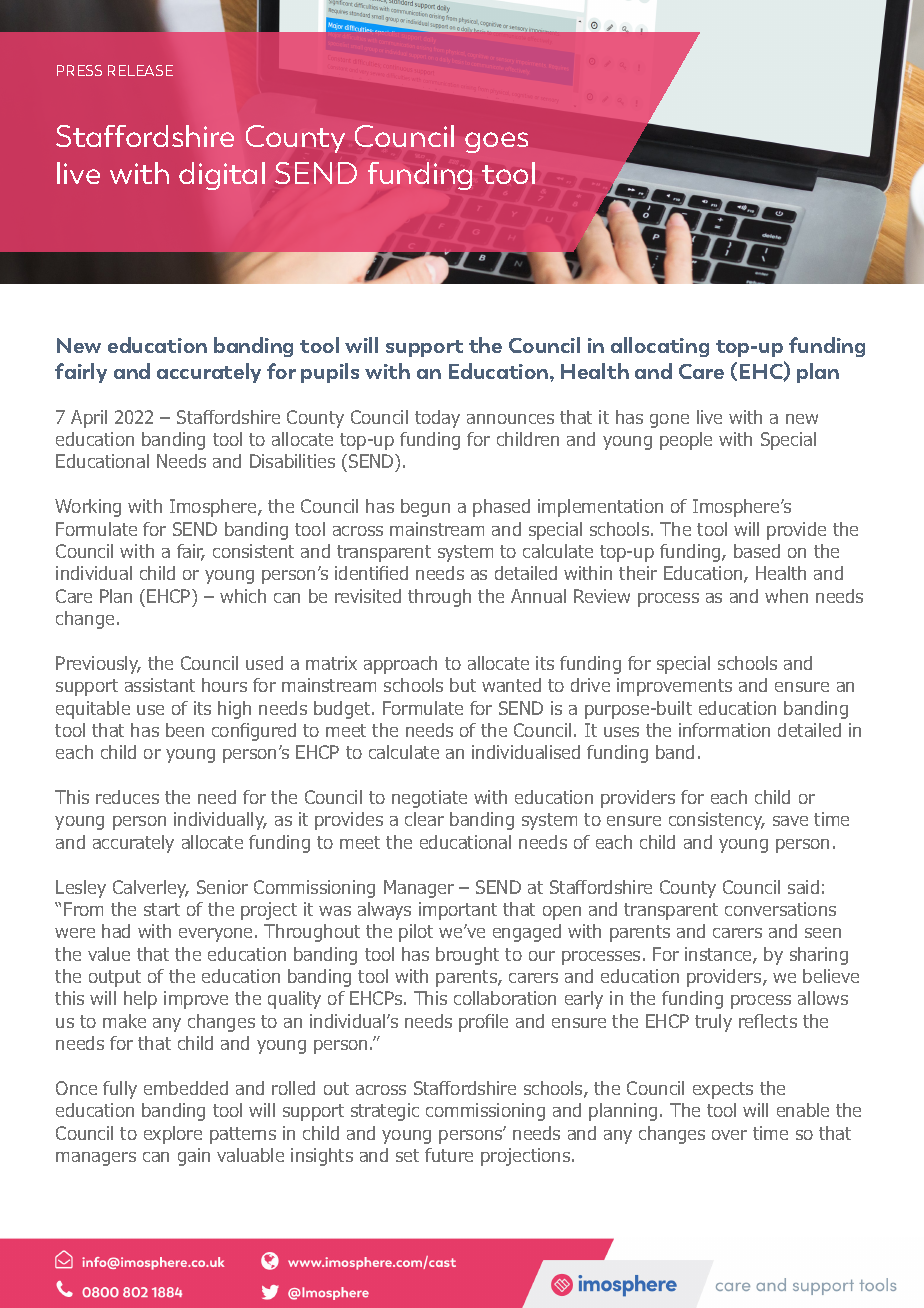 The width and height of the screenshot is (924, 1308). What do you see at coordinates (458, 911) in the screenshot?
I see `important` at bounding box center [458, 911].
